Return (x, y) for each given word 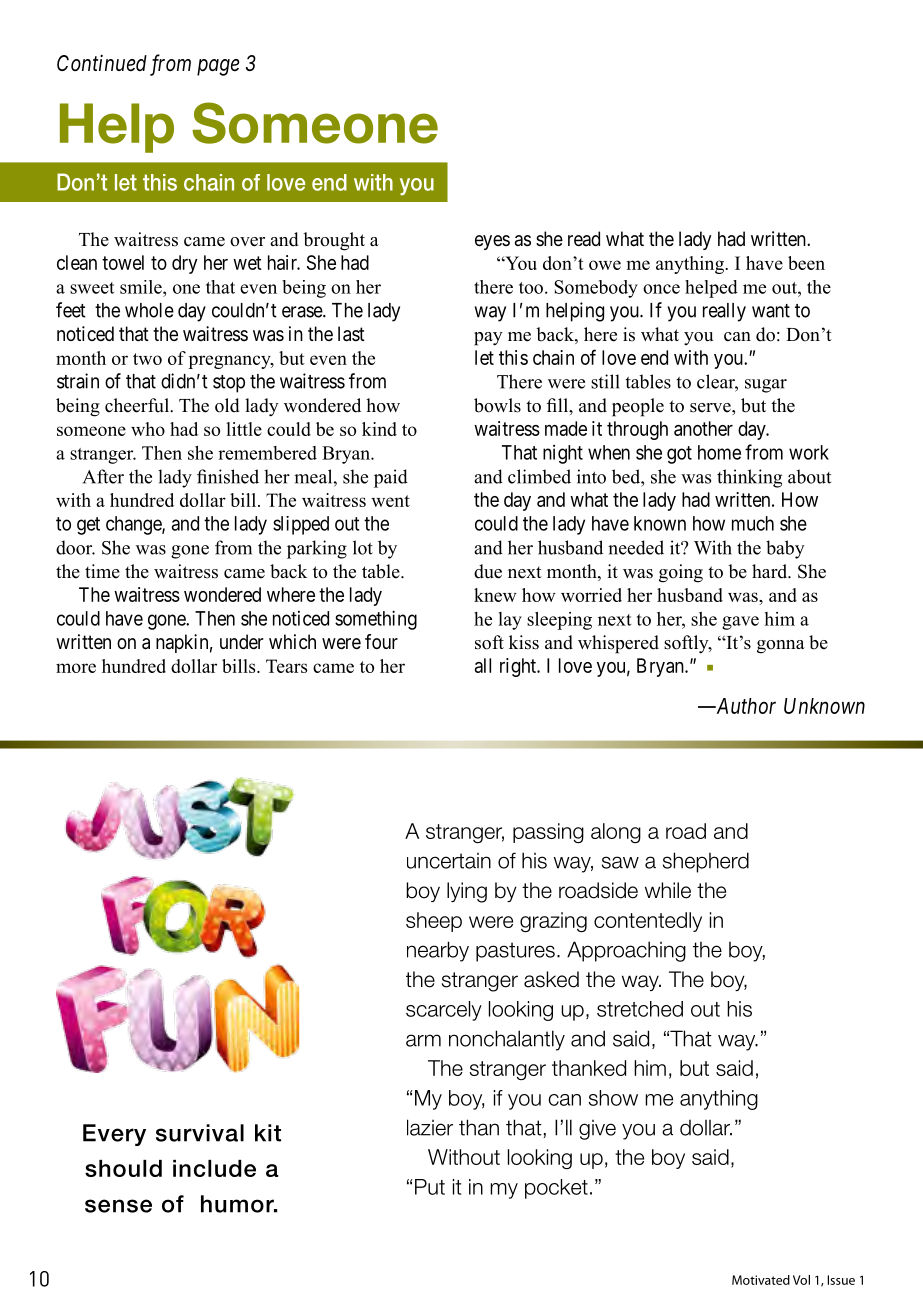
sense (118, 1206)
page (218, 67)
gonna (781, 647)
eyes (492, 242)
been (806, 263)
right (519, 667)
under (241, 641)
